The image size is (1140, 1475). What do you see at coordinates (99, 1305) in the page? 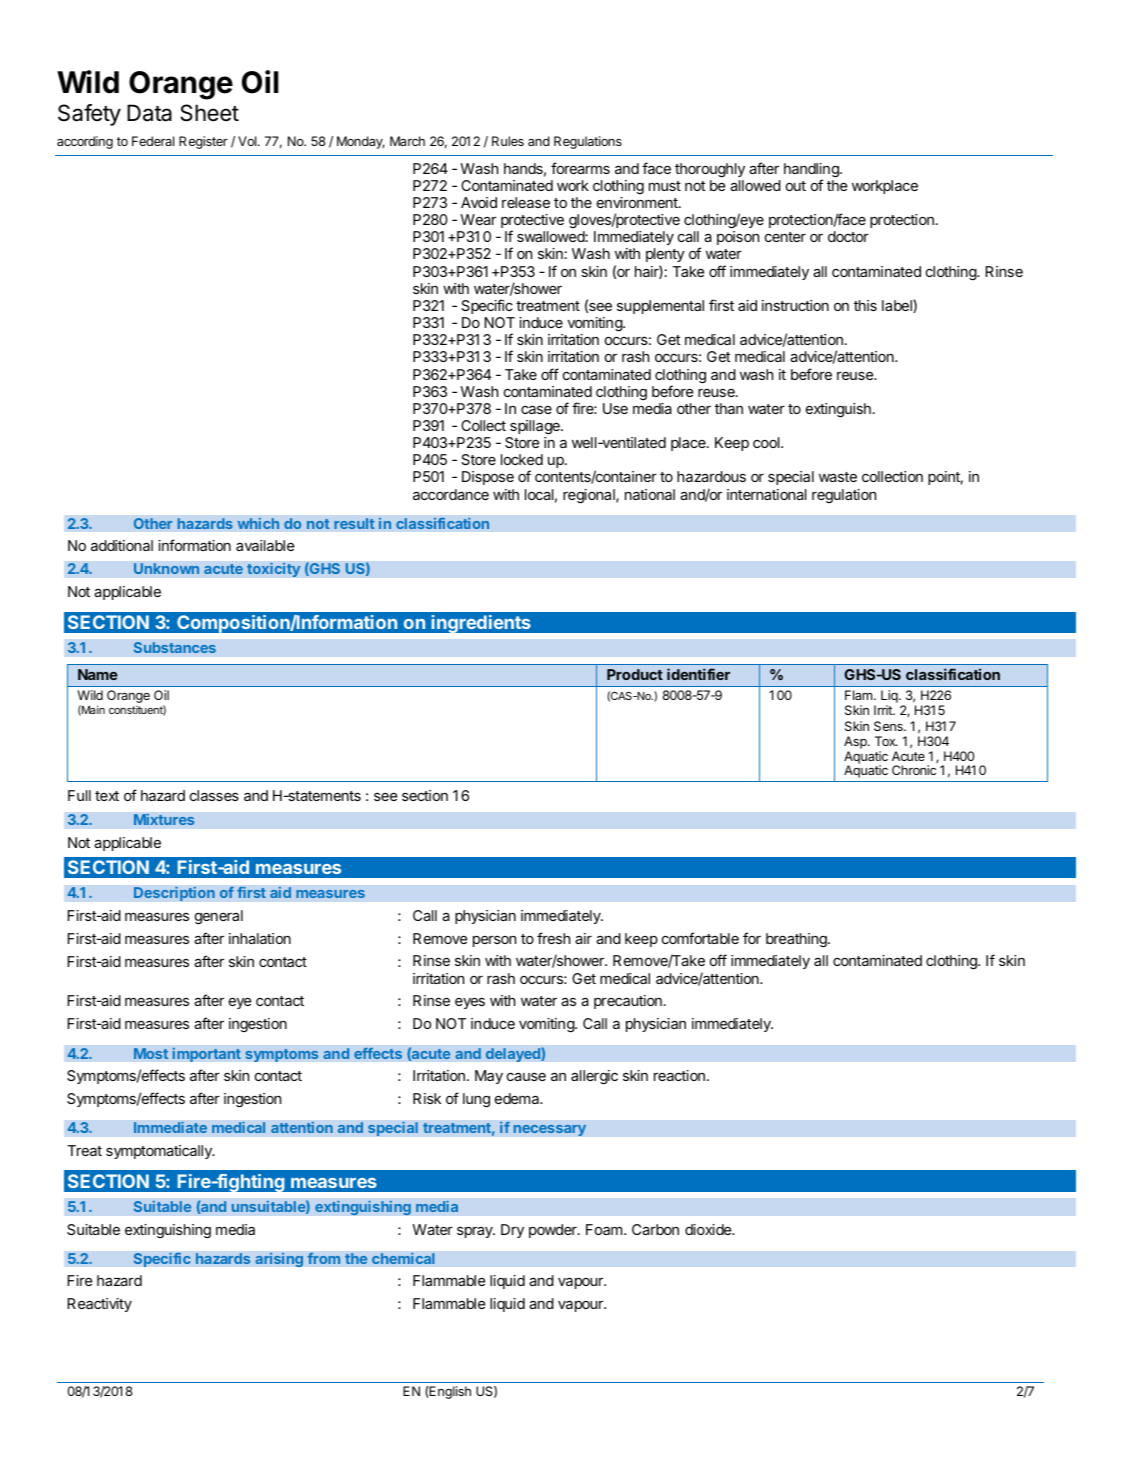
I see `Reactivity` at bounding box center [99, 1305].
